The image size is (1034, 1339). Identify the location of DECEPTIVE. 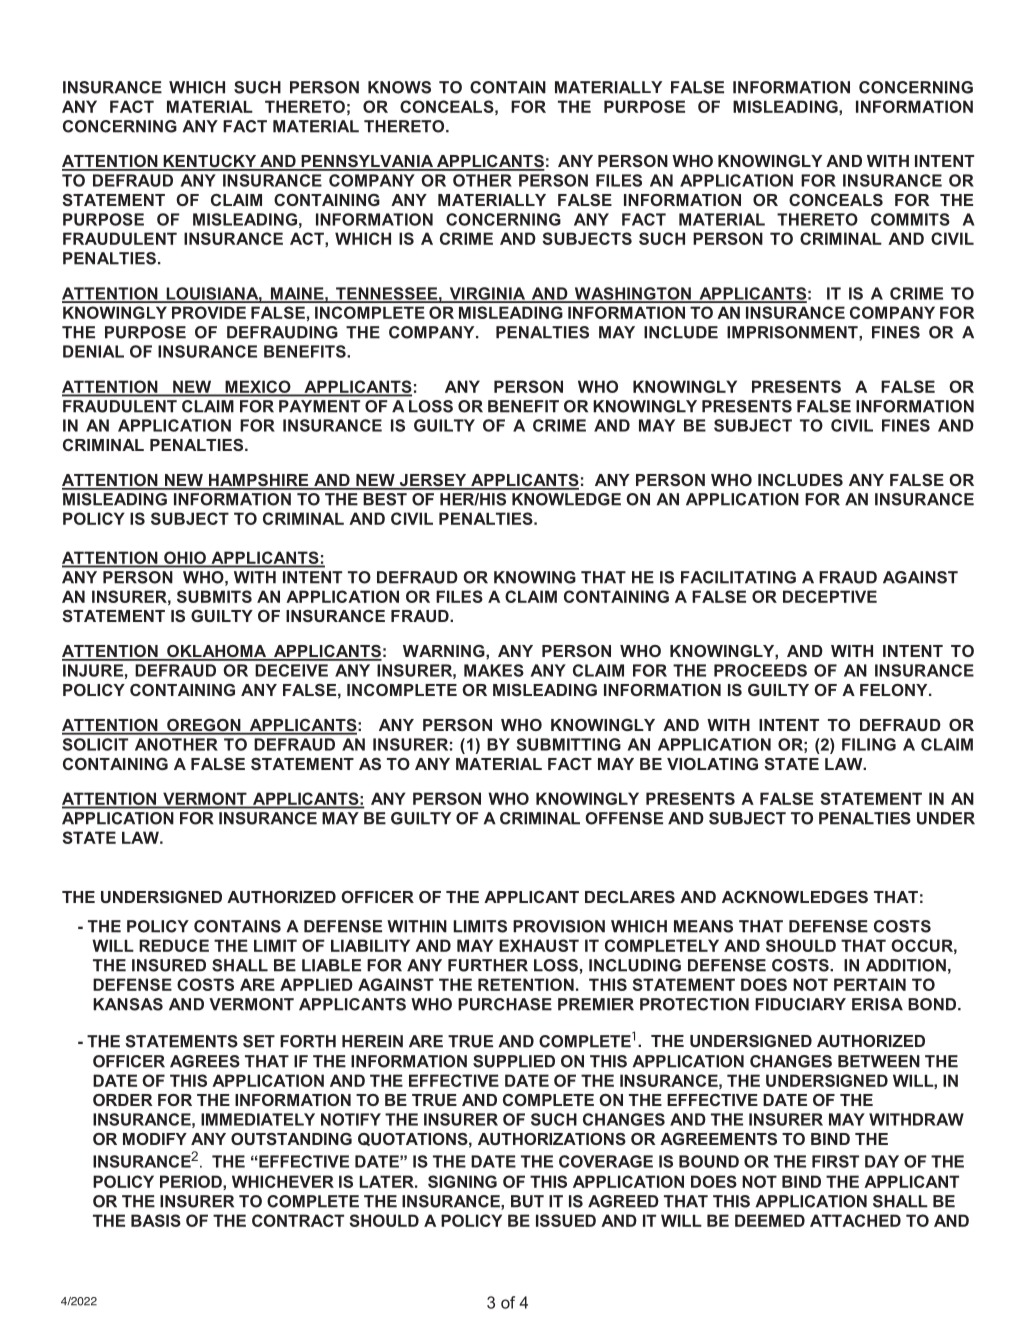
(830, 596).
